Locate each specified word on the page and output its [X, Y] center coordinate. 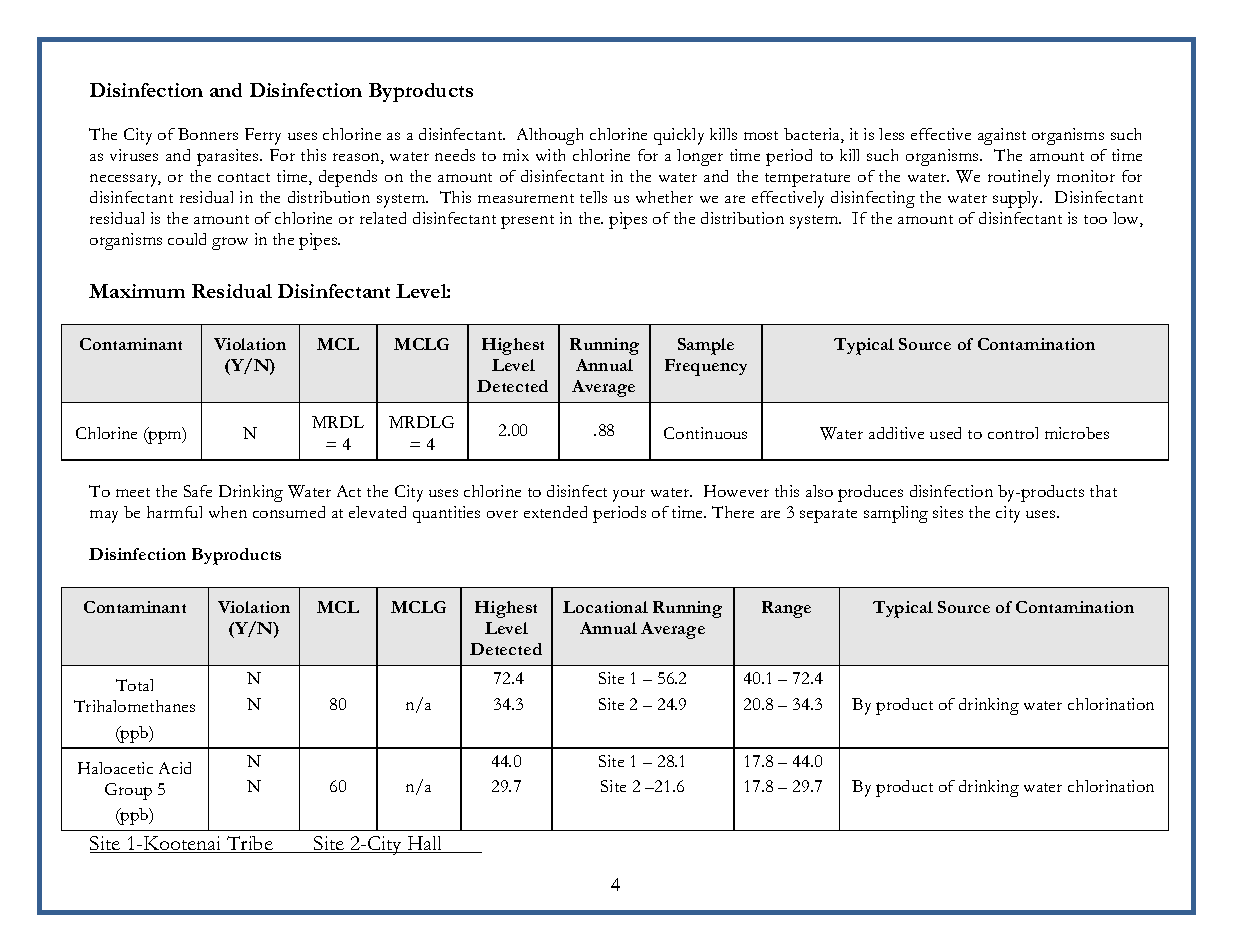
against [1002, 136]
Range [786, 609]
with [550, 155]
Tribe [250, 844]
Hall [425, 844]
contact [244, 177]
